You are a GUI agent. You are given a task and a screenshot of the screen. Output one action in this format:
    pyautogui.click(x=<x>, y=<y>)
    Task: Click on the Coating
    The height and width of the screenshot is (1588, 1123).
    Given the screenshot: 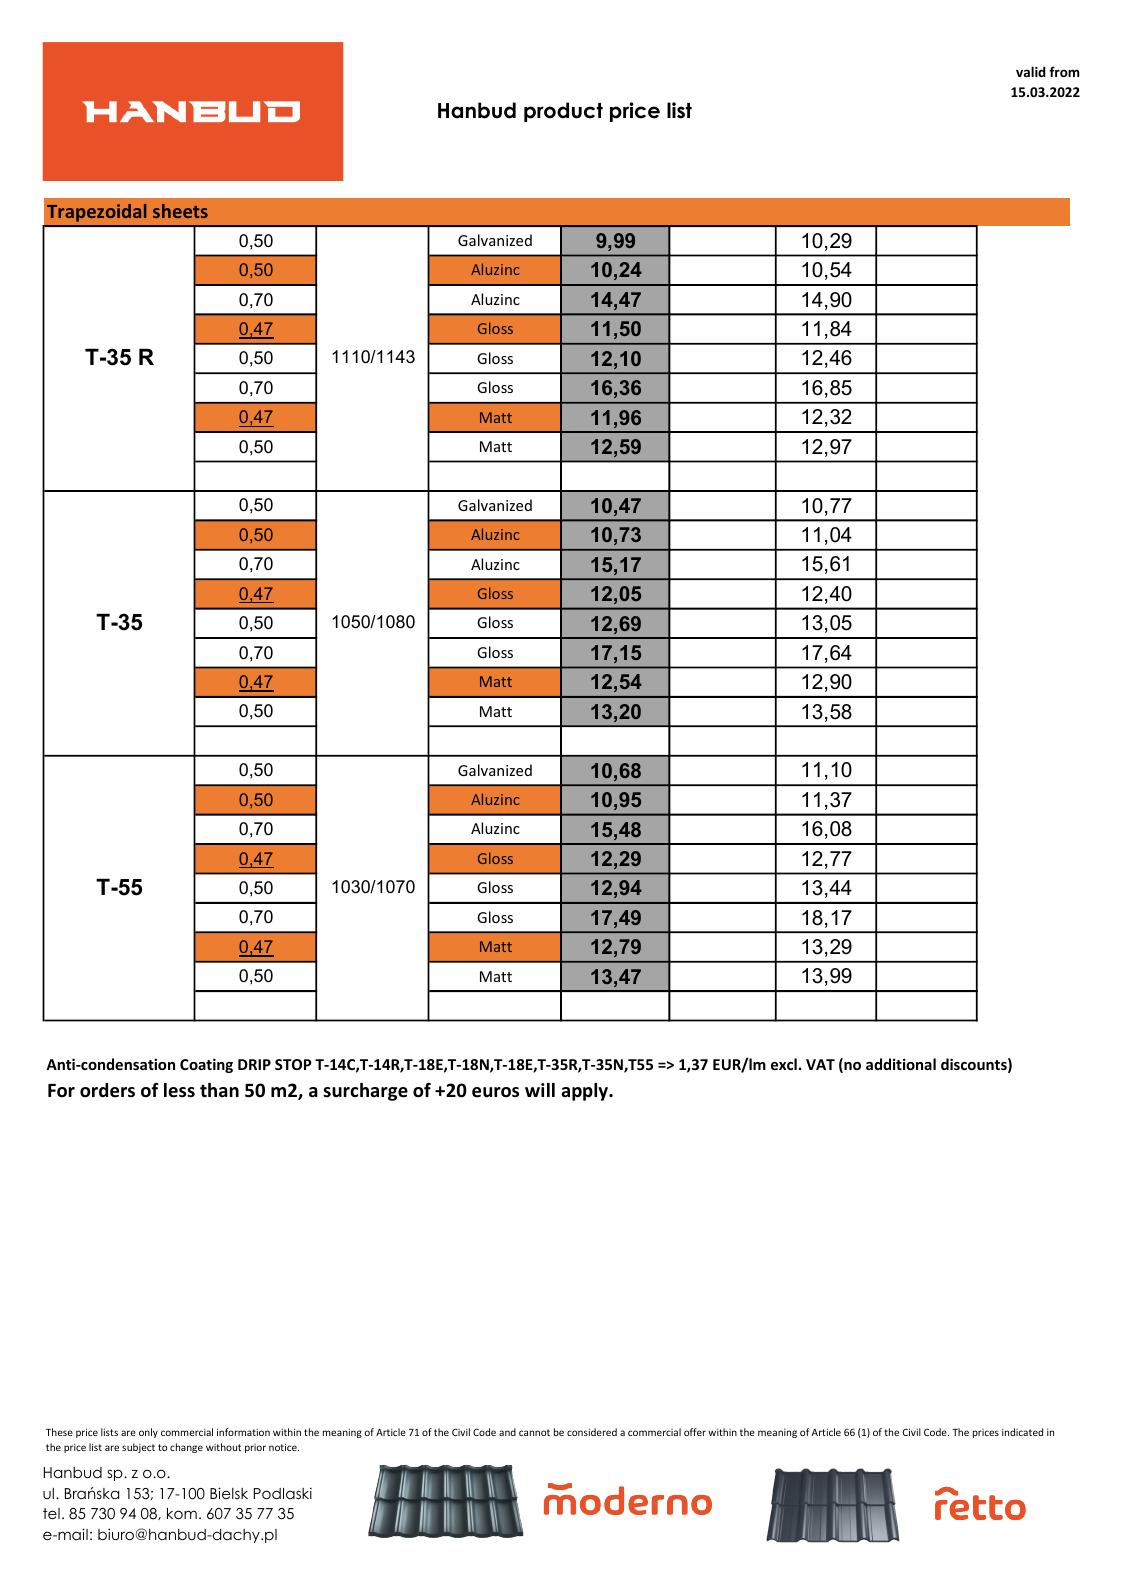 What is the action you would take?
    pyautogui.click(x=206, y=1065)
